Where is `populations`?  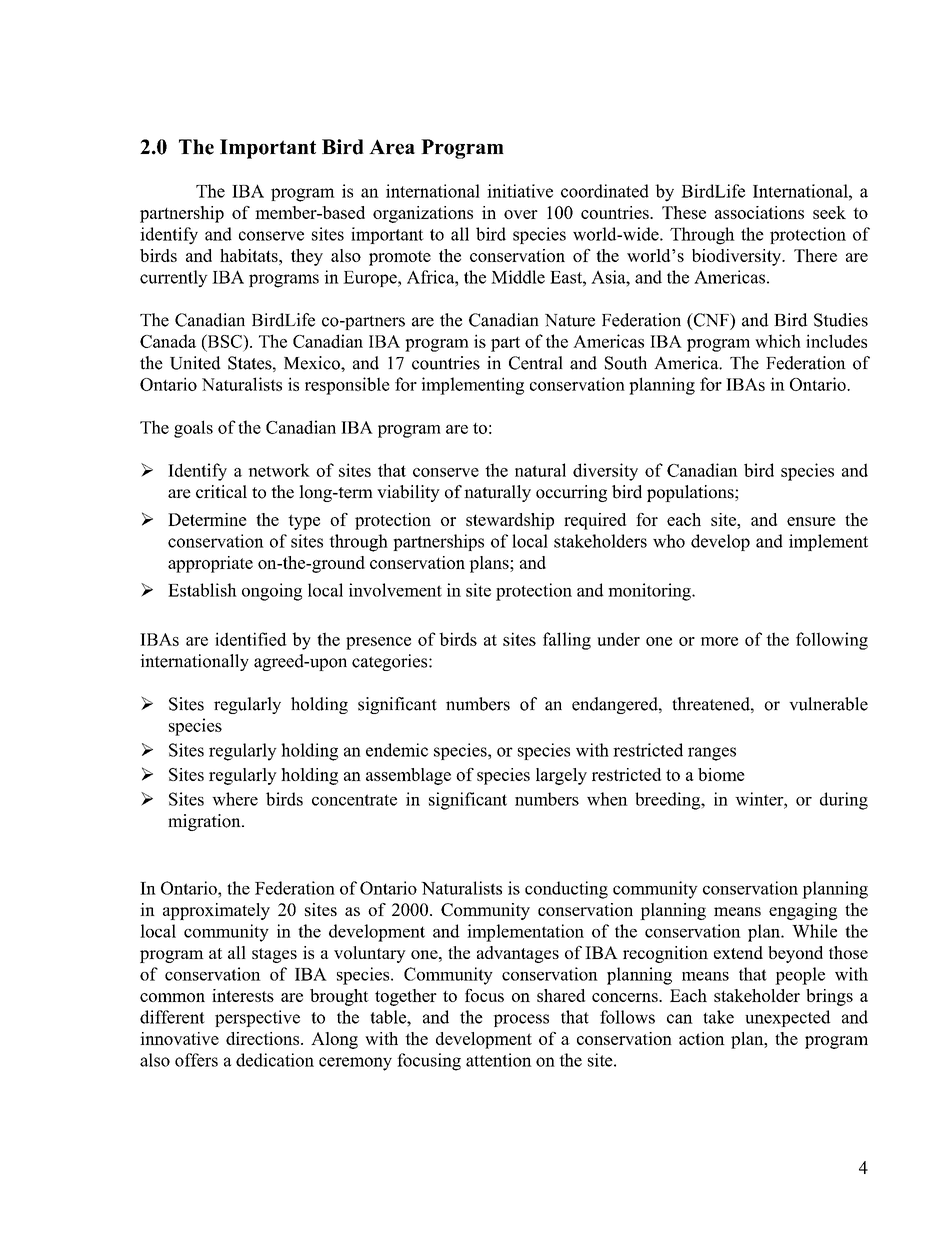 populations is located at coordinates (691, 493).
